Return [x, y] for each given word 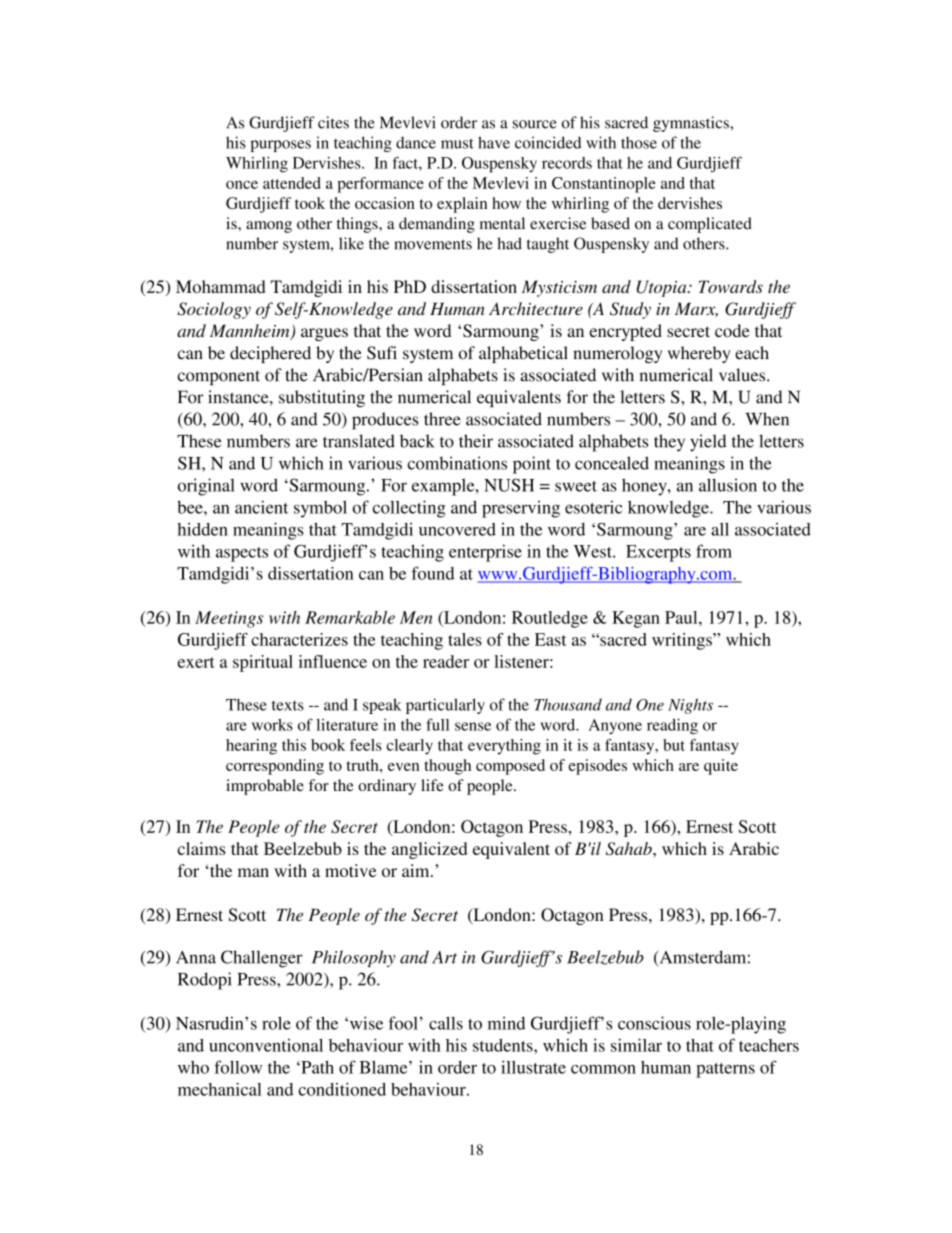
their [476, 441]
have [494, 142]
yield [708, 443]
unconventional [266, 1045]
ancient [261, 507]
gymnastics [692, 124]
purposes [281, 146]
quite [721, 767]
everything [504, 747]
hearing [251, 747]
